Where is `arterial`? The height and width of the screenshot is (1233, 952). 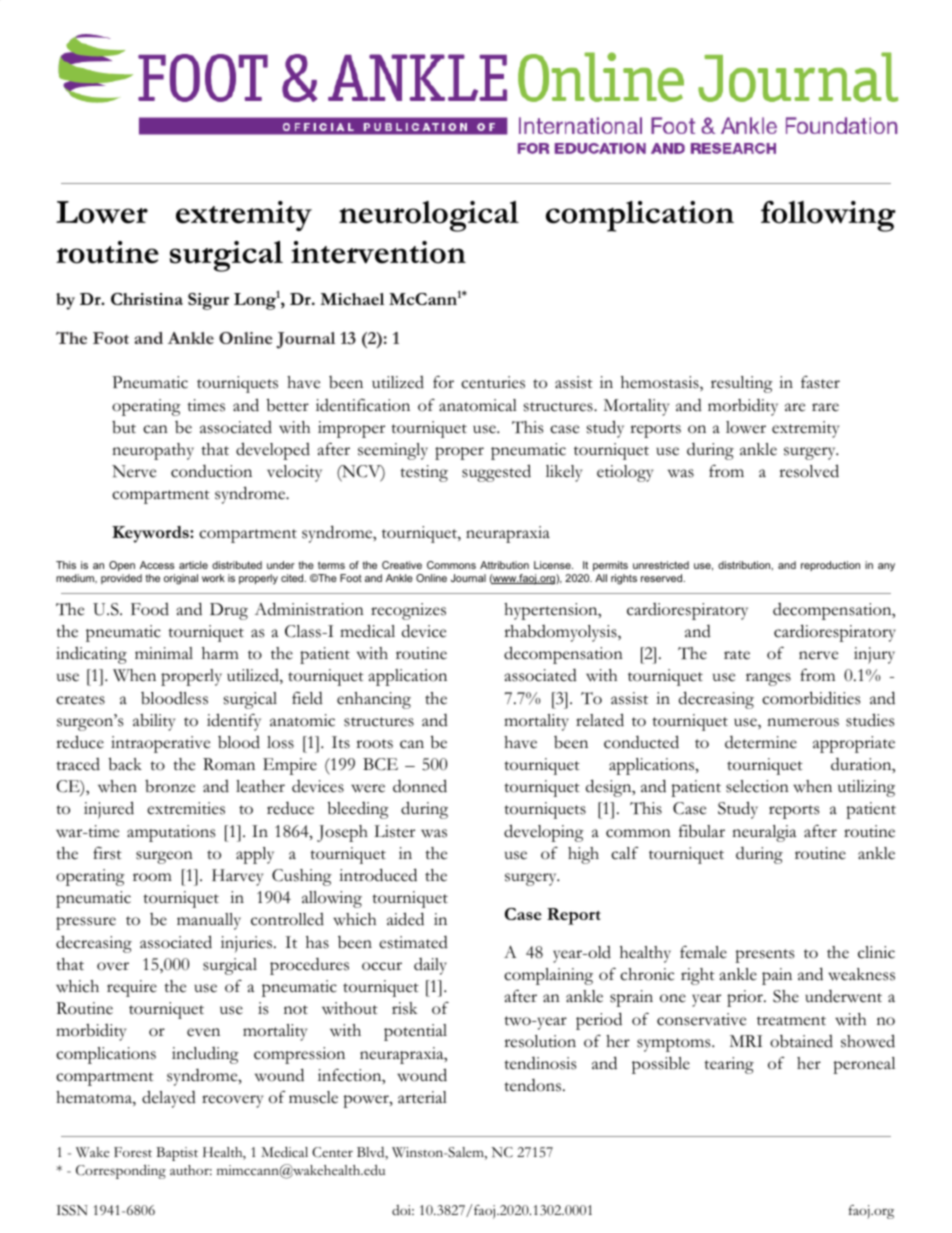
arterial is located at coordinates (422, 1097).
